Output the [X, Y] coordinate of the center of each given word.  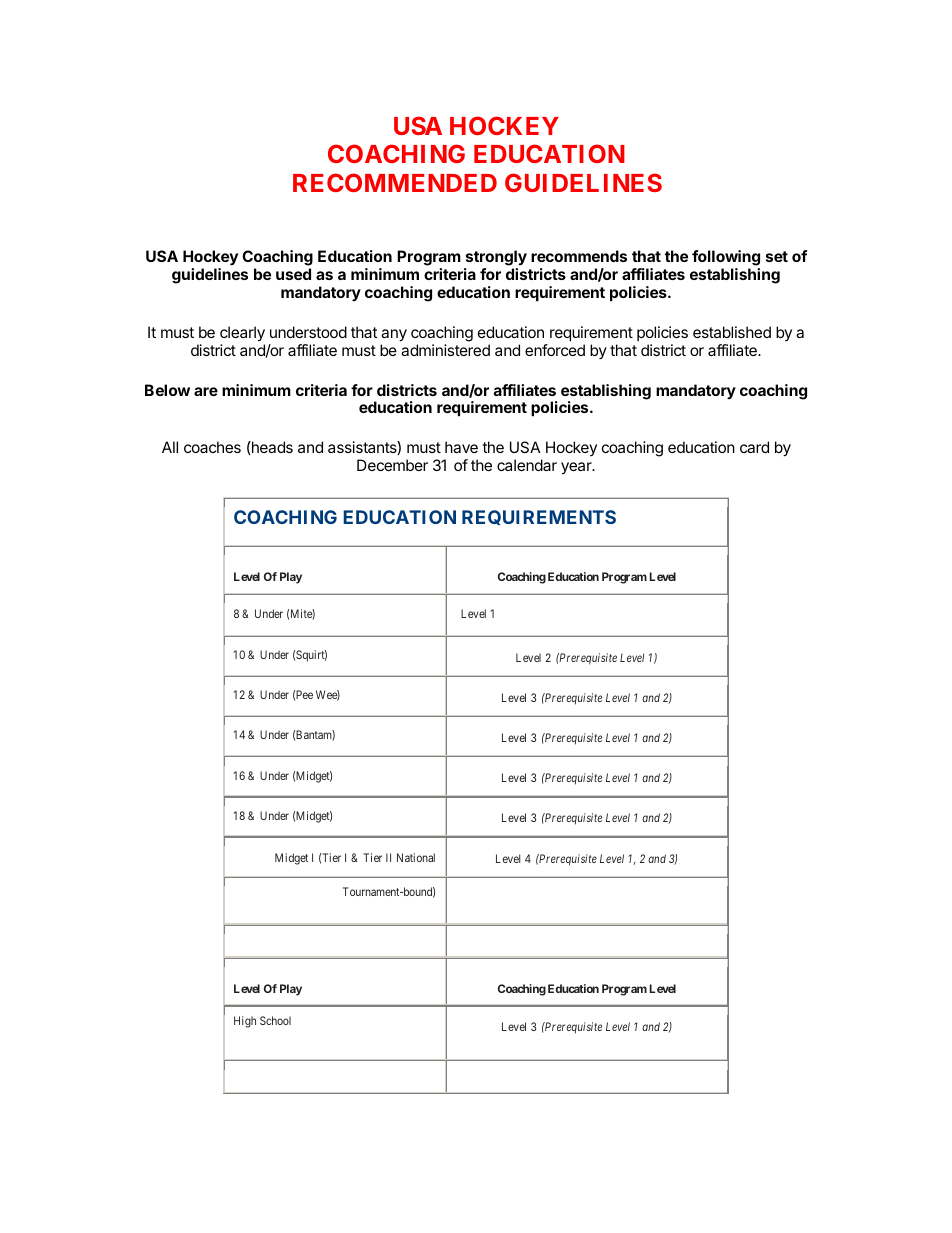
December [392, 465]
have [461, 447]
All [170, 447]
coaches [212, 447]
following [726, 259]
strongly [495, 259]
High [245, 1022]
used [293, 274]
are [206, 391]
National [416, 857]
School [275, 1020]
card [754, 447]
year [577, 468]
